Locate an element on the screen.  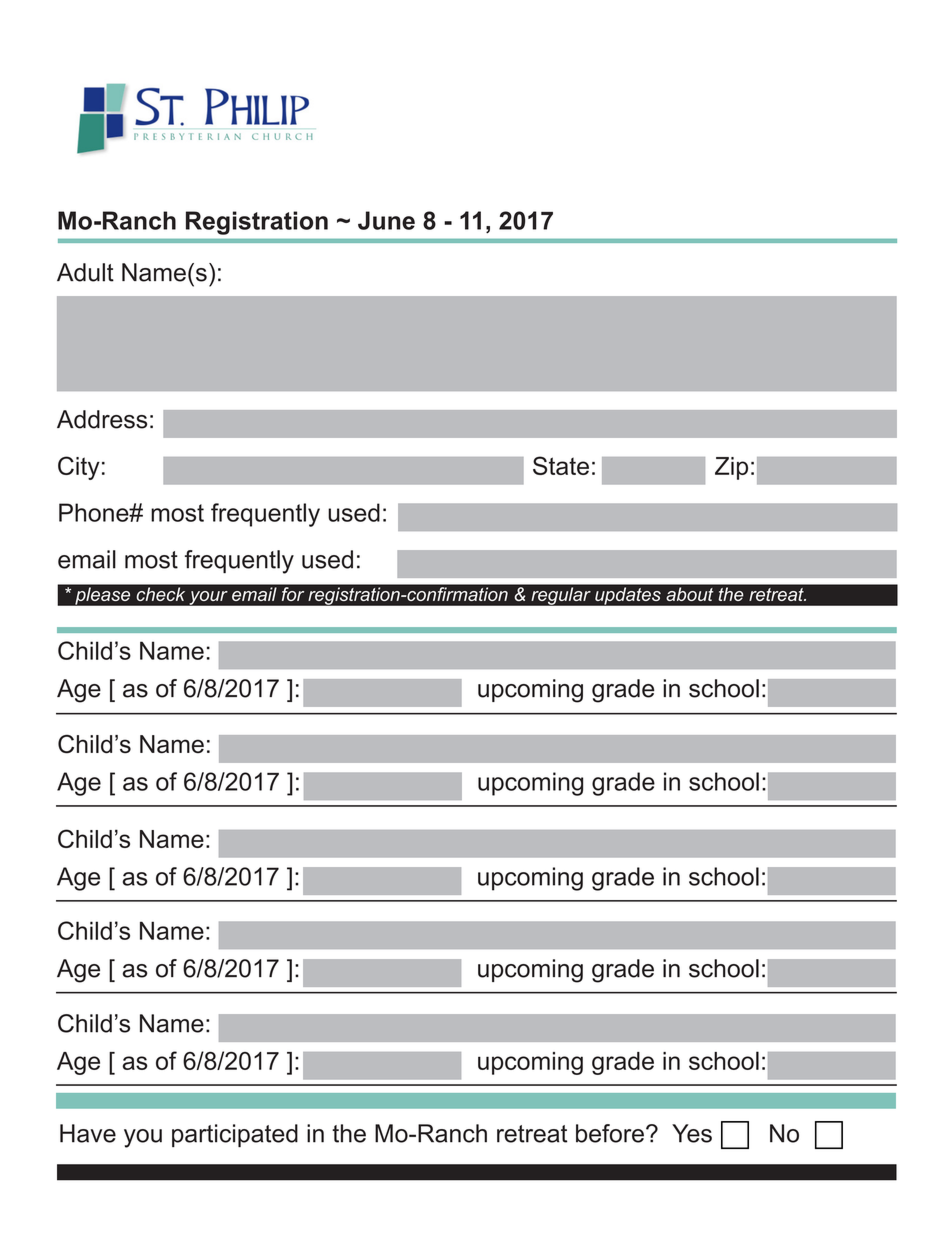
June is located at coordinates (386, 220).
